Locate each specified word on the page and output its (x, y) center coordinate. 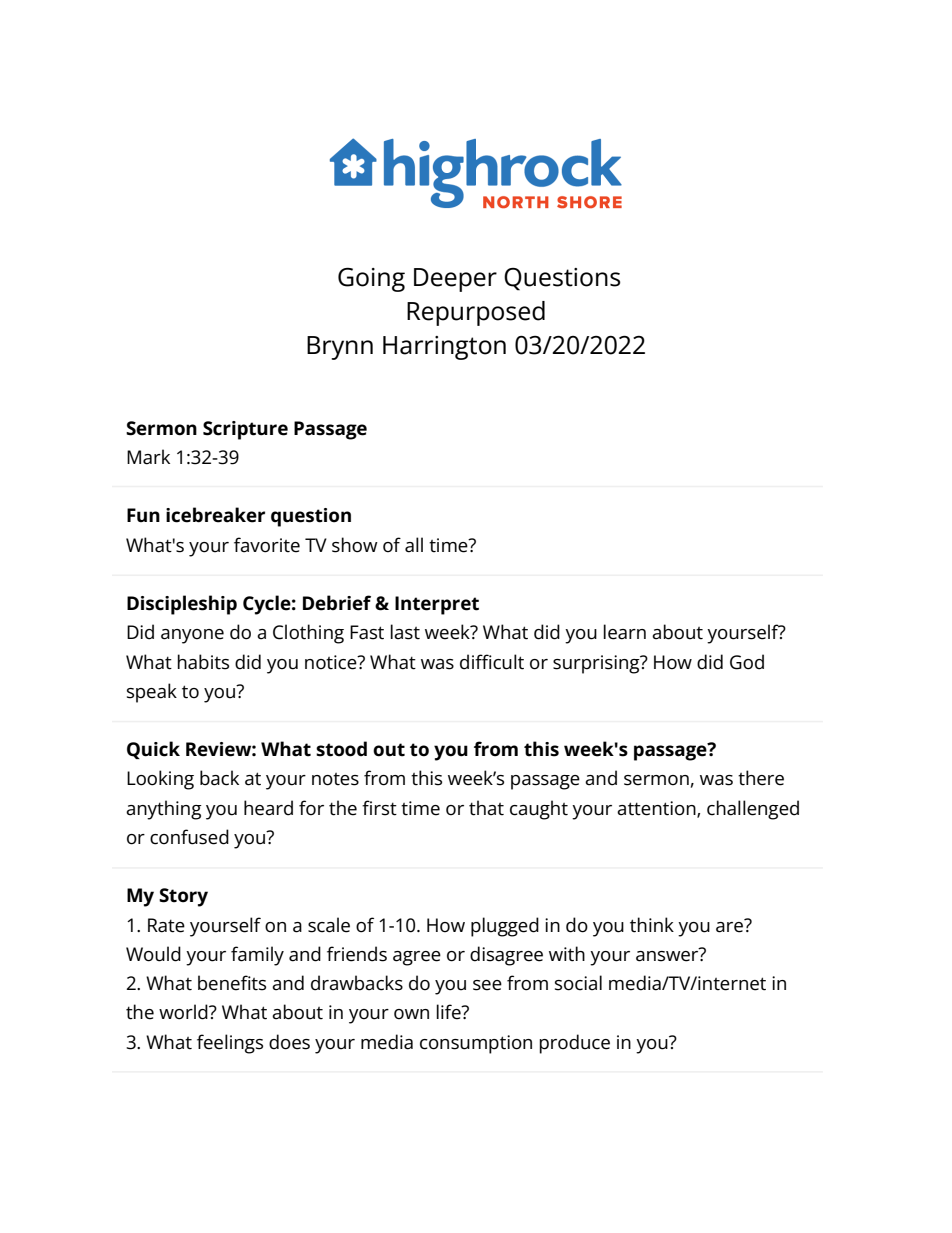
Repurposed (476, 313)
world (184, 1012)
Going (371, 280)
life (449, 1012)
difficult (492, 662)
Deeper (455, 280)
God (747, 662)
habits (203, 662)
